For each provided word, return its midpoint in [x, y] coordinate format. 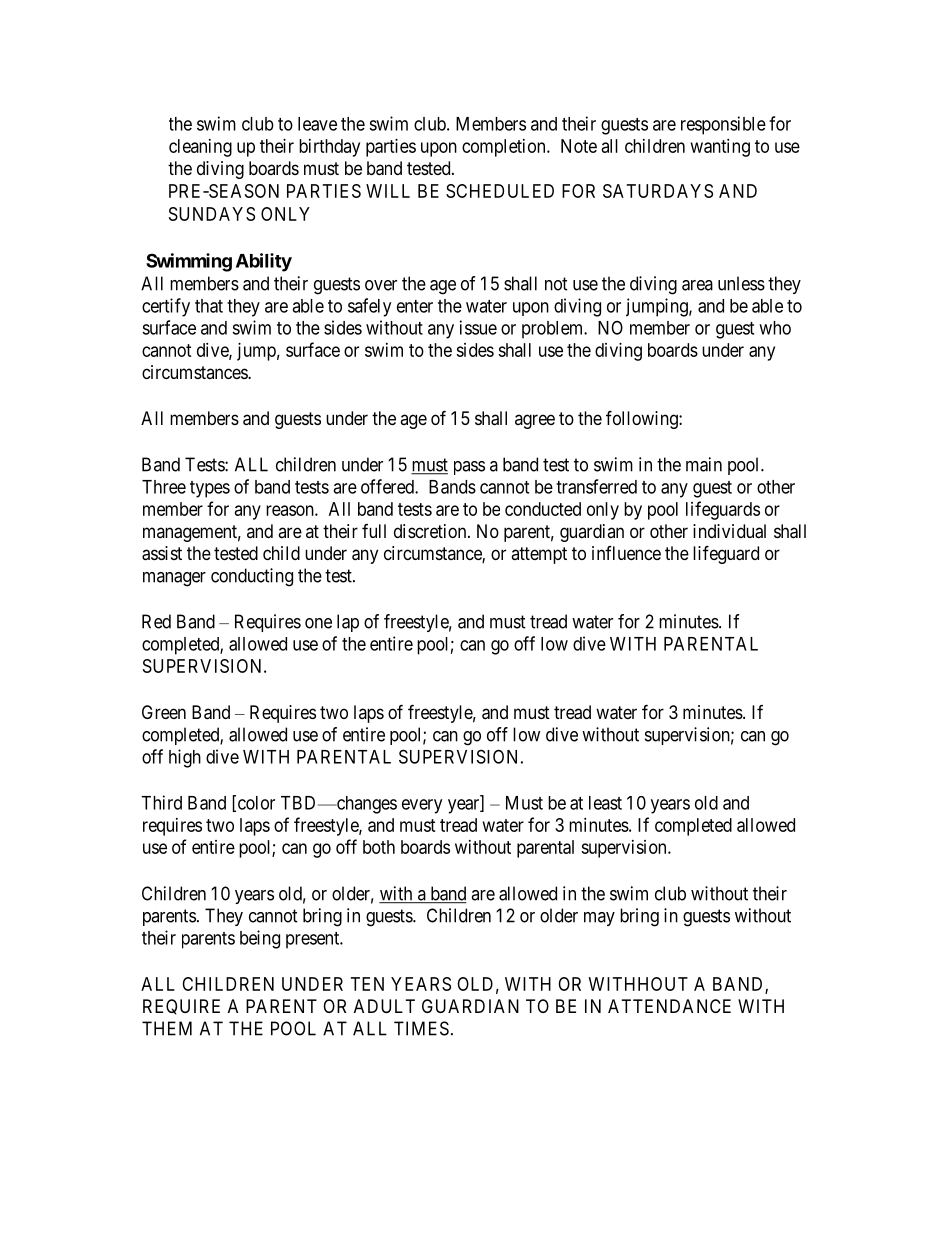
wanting [720, 148]
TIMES [421, 1028]
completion [505, 148]
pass [469, 468]
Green [164, 712]
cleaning [200, 148]
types [210, 489]
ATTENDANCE [669, 1006]
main [704, 464]
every [422, 806]
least [605, 803]
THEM [167, 1028]
